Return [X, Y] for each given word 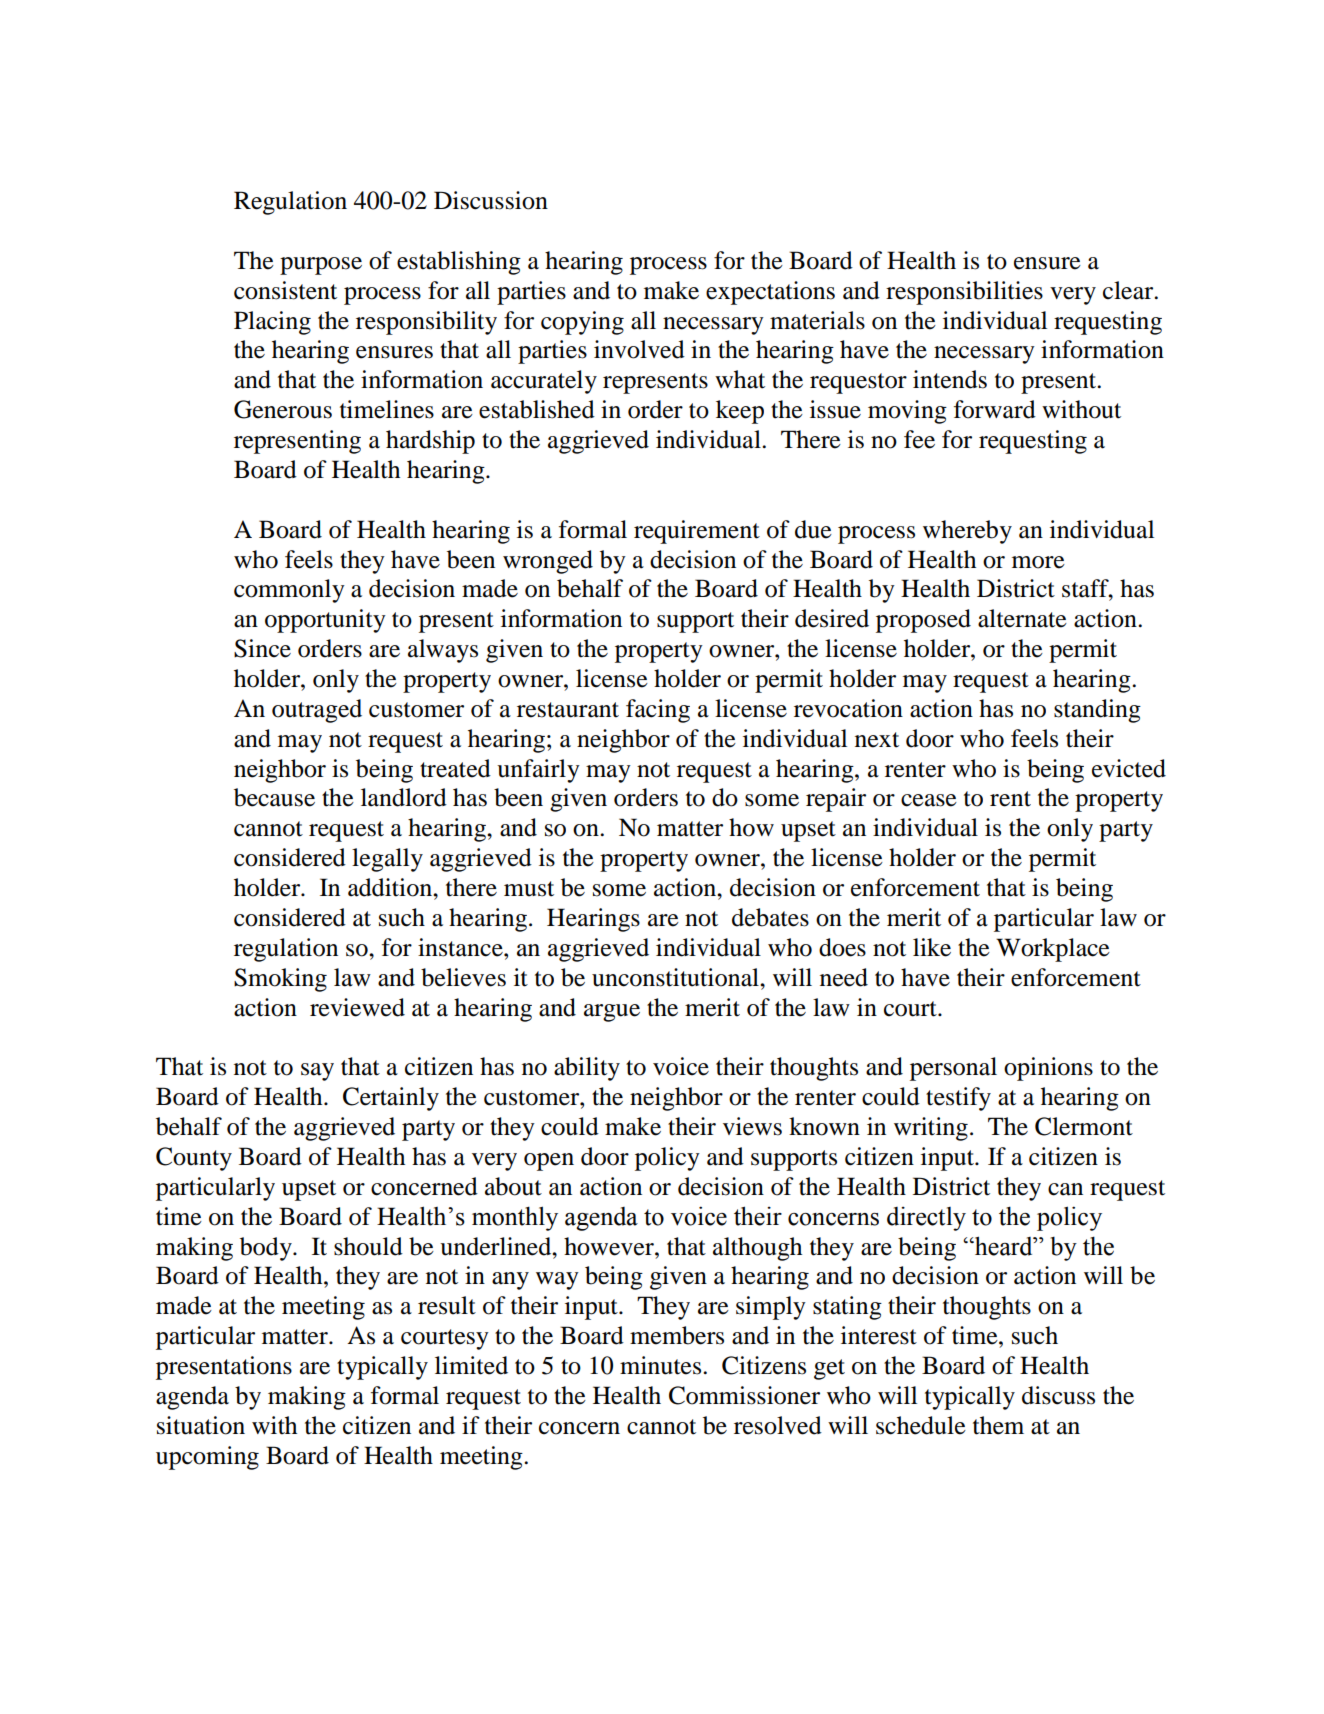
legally [387, 860]
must [529, 889]
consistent [285, 290]
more [1038, 562]
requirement [697, 532]
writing [931, 1129]
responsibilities [964, 293]
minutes [662, 1365]
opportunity [325, 621]
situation [201, 1425]
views [752, 1126]
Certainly [391, 1099]
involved [639, 349]
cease [929, 800]
